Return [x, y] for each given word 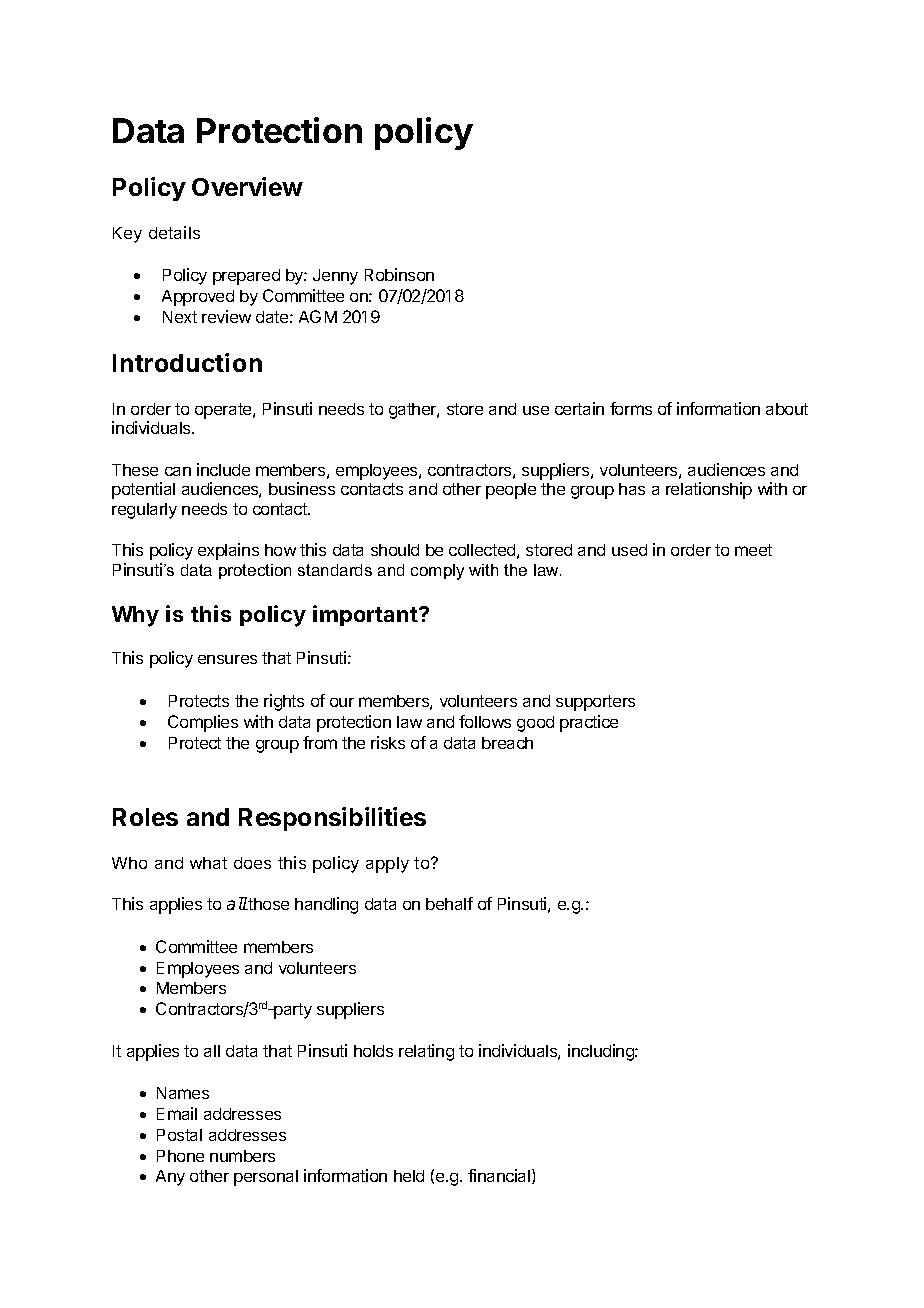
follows [485, 721]
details [174, 232]
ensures [227, 659]
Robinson [399, 274]
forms [631, 408]
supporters [595, 703]
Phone [180, 1156]
